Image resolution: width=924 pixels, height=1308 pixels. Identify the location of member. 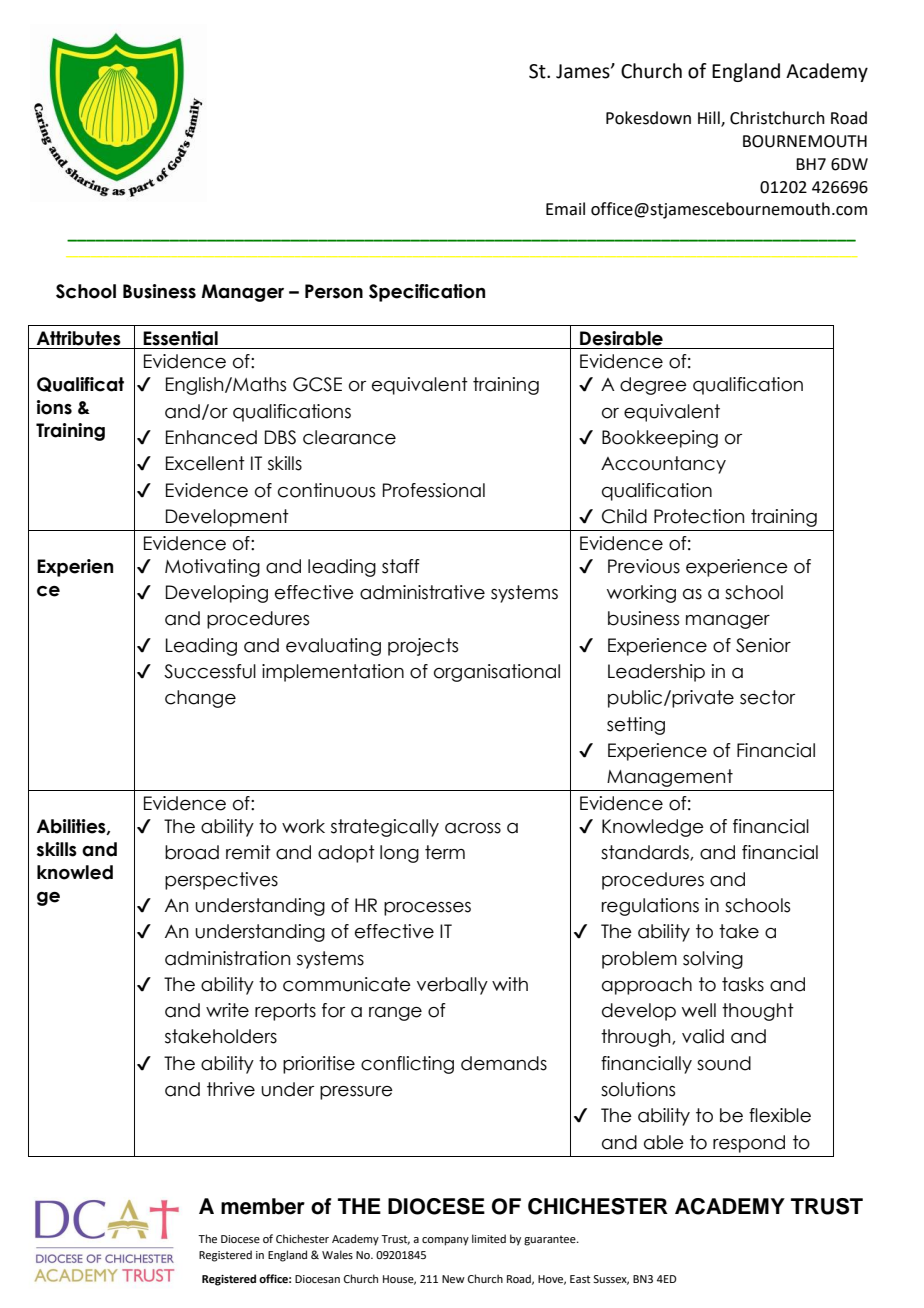
(263, 1206).
